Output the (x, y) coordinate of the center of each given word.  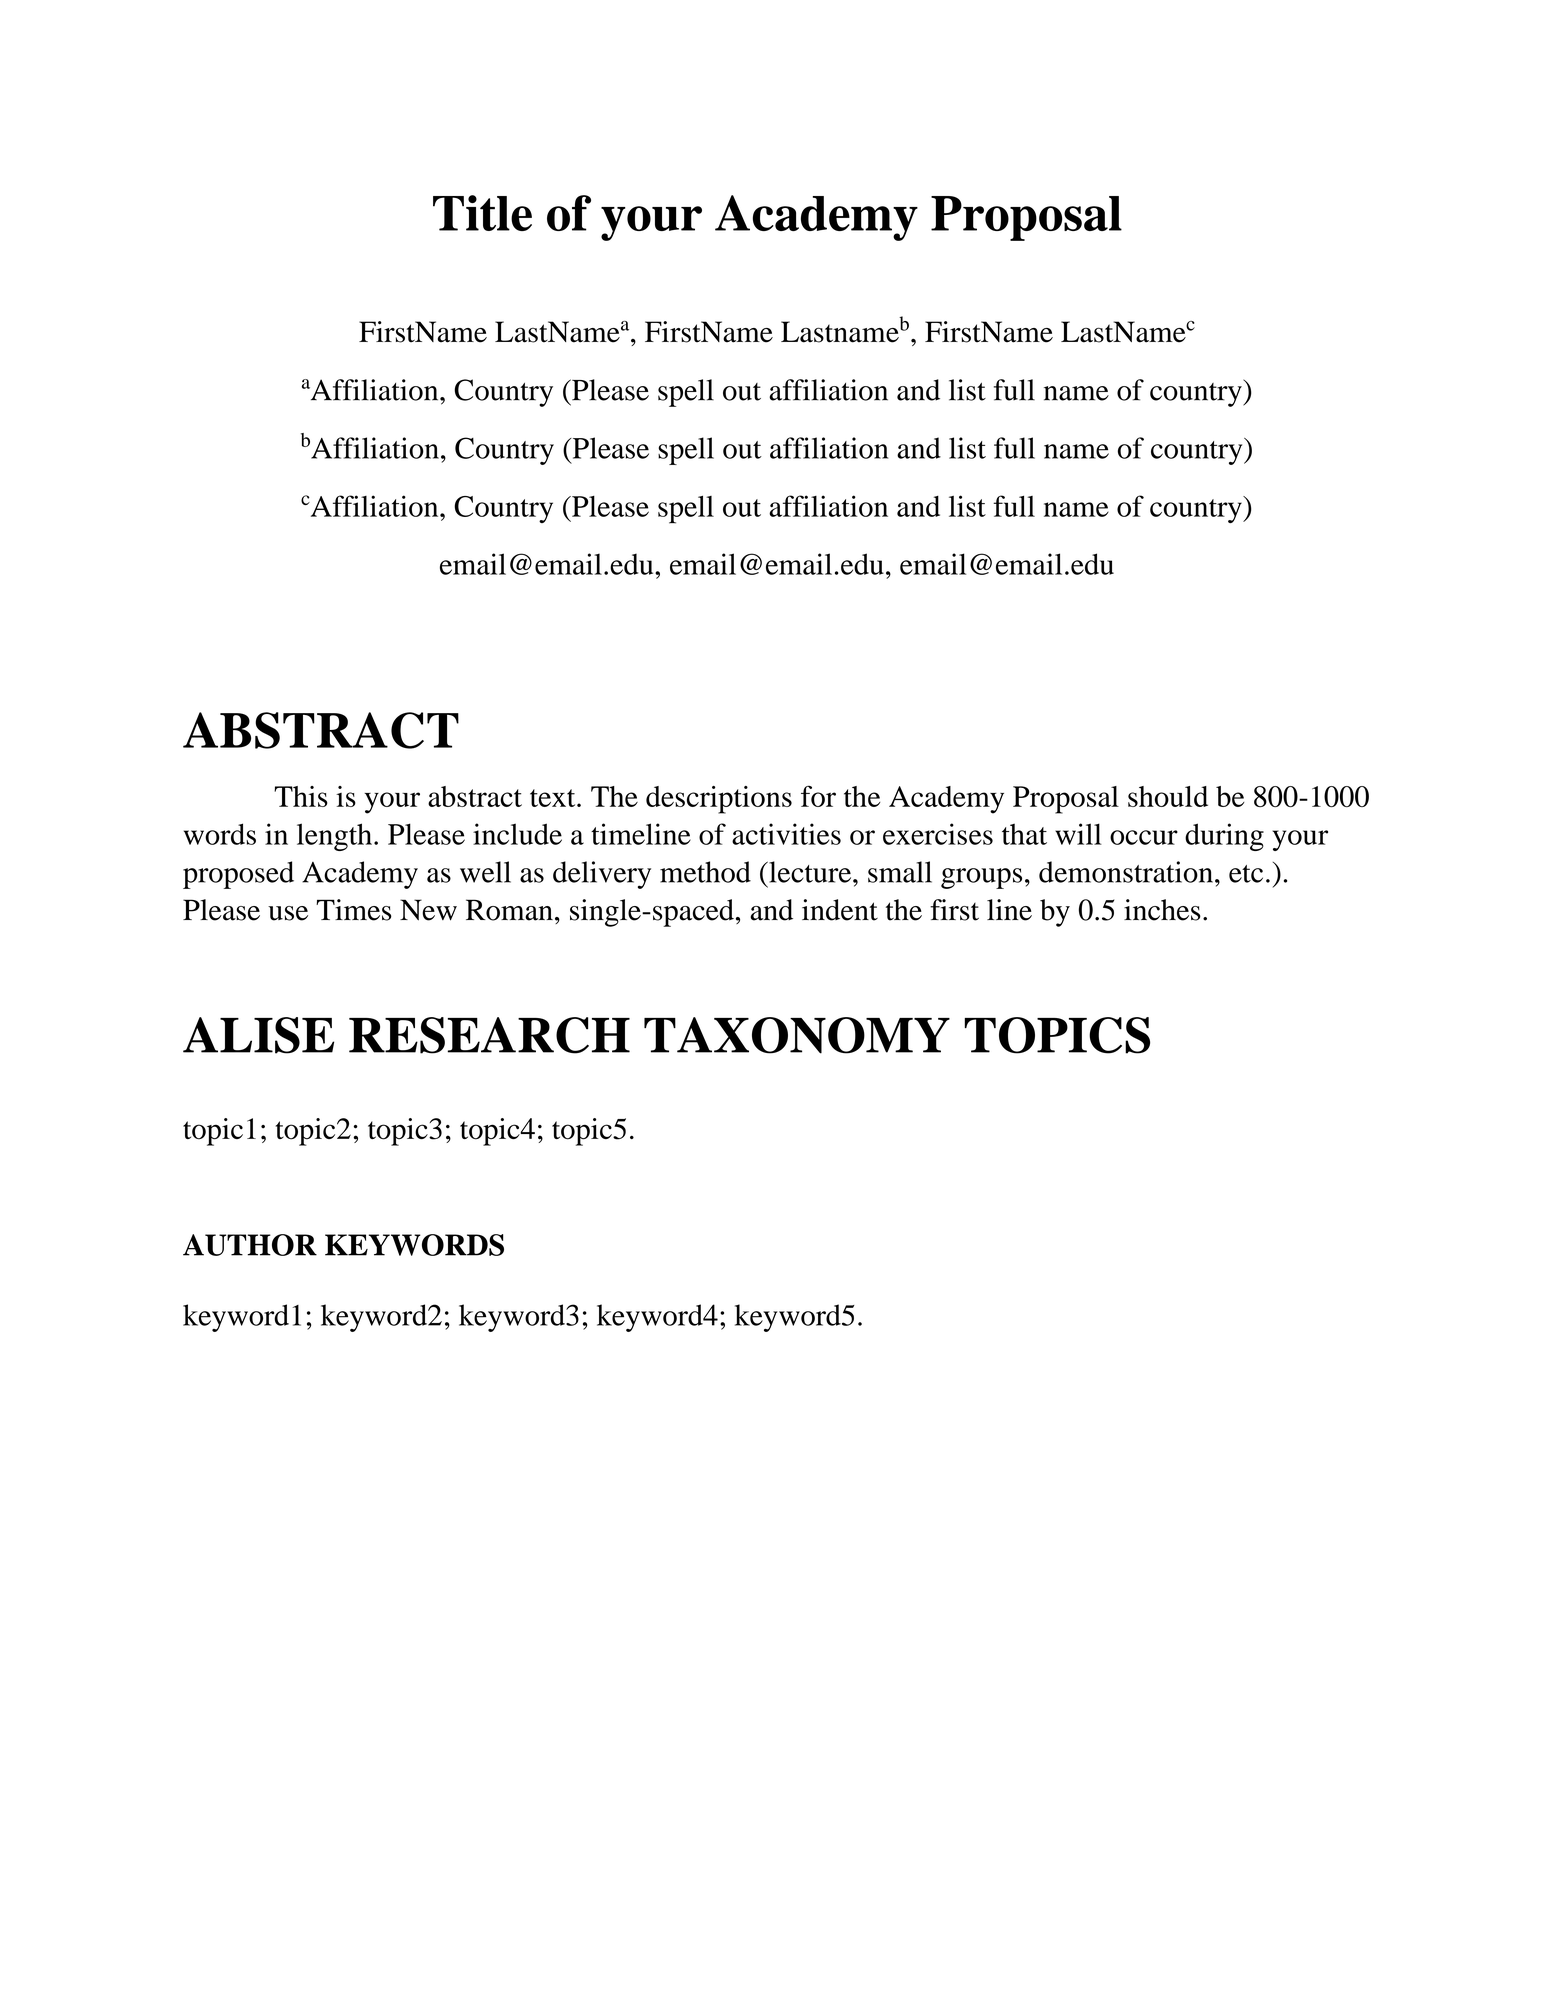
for (818, 796)
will (1078, 834)
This (301, 796)
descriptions (719, 800)
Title (482, 213)
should (1168, 796)
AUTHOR (250, 1245)
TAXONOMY (797, 1035)
